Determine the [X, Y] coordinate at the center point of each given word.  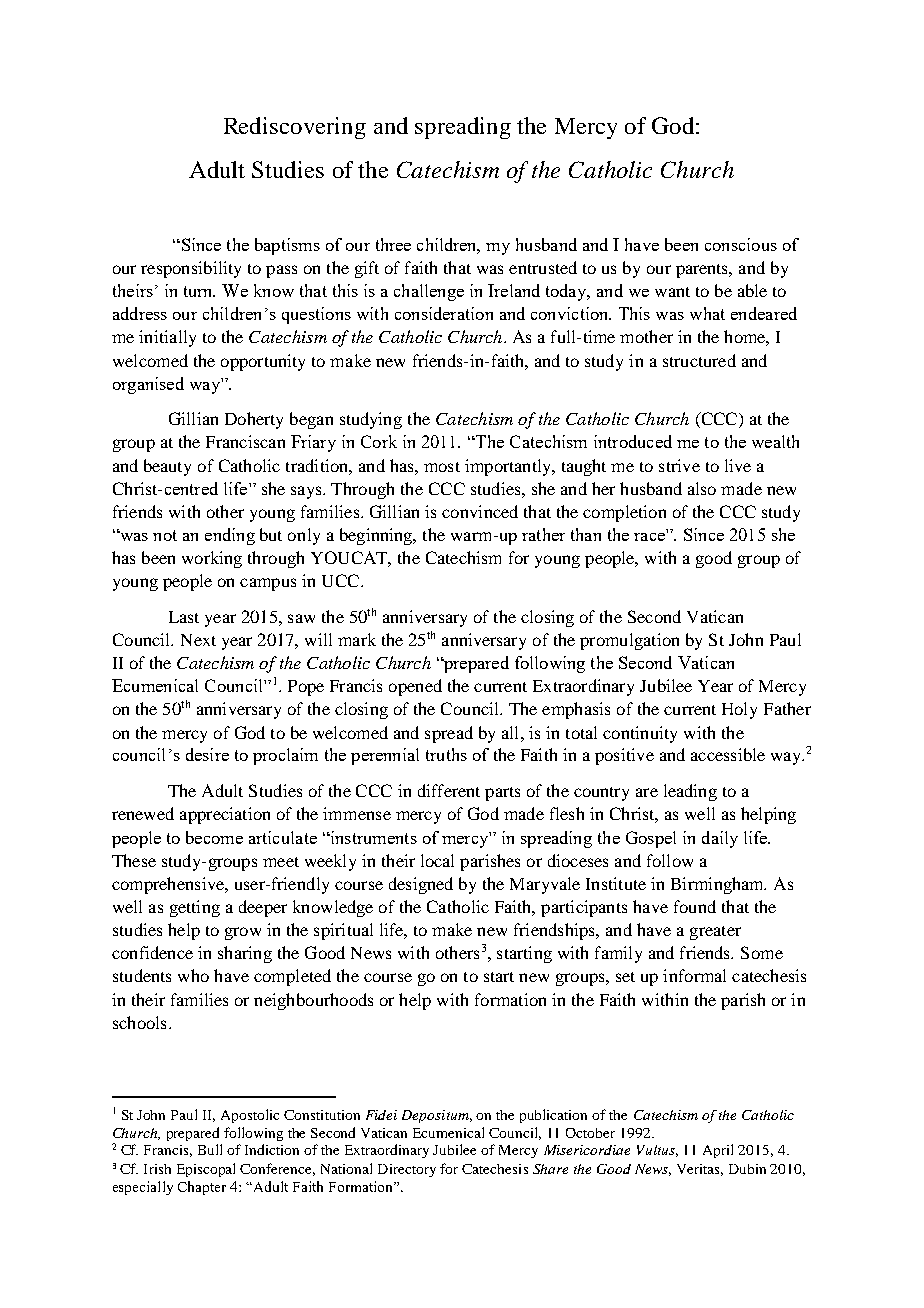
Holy [739, 710]
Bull [210, 1149]
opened [415, 687]
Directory [407, 1170]
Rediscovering [295, 128]
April [718, 1151]
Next [198, 640]
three [393, 244]
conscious [741, 244]
